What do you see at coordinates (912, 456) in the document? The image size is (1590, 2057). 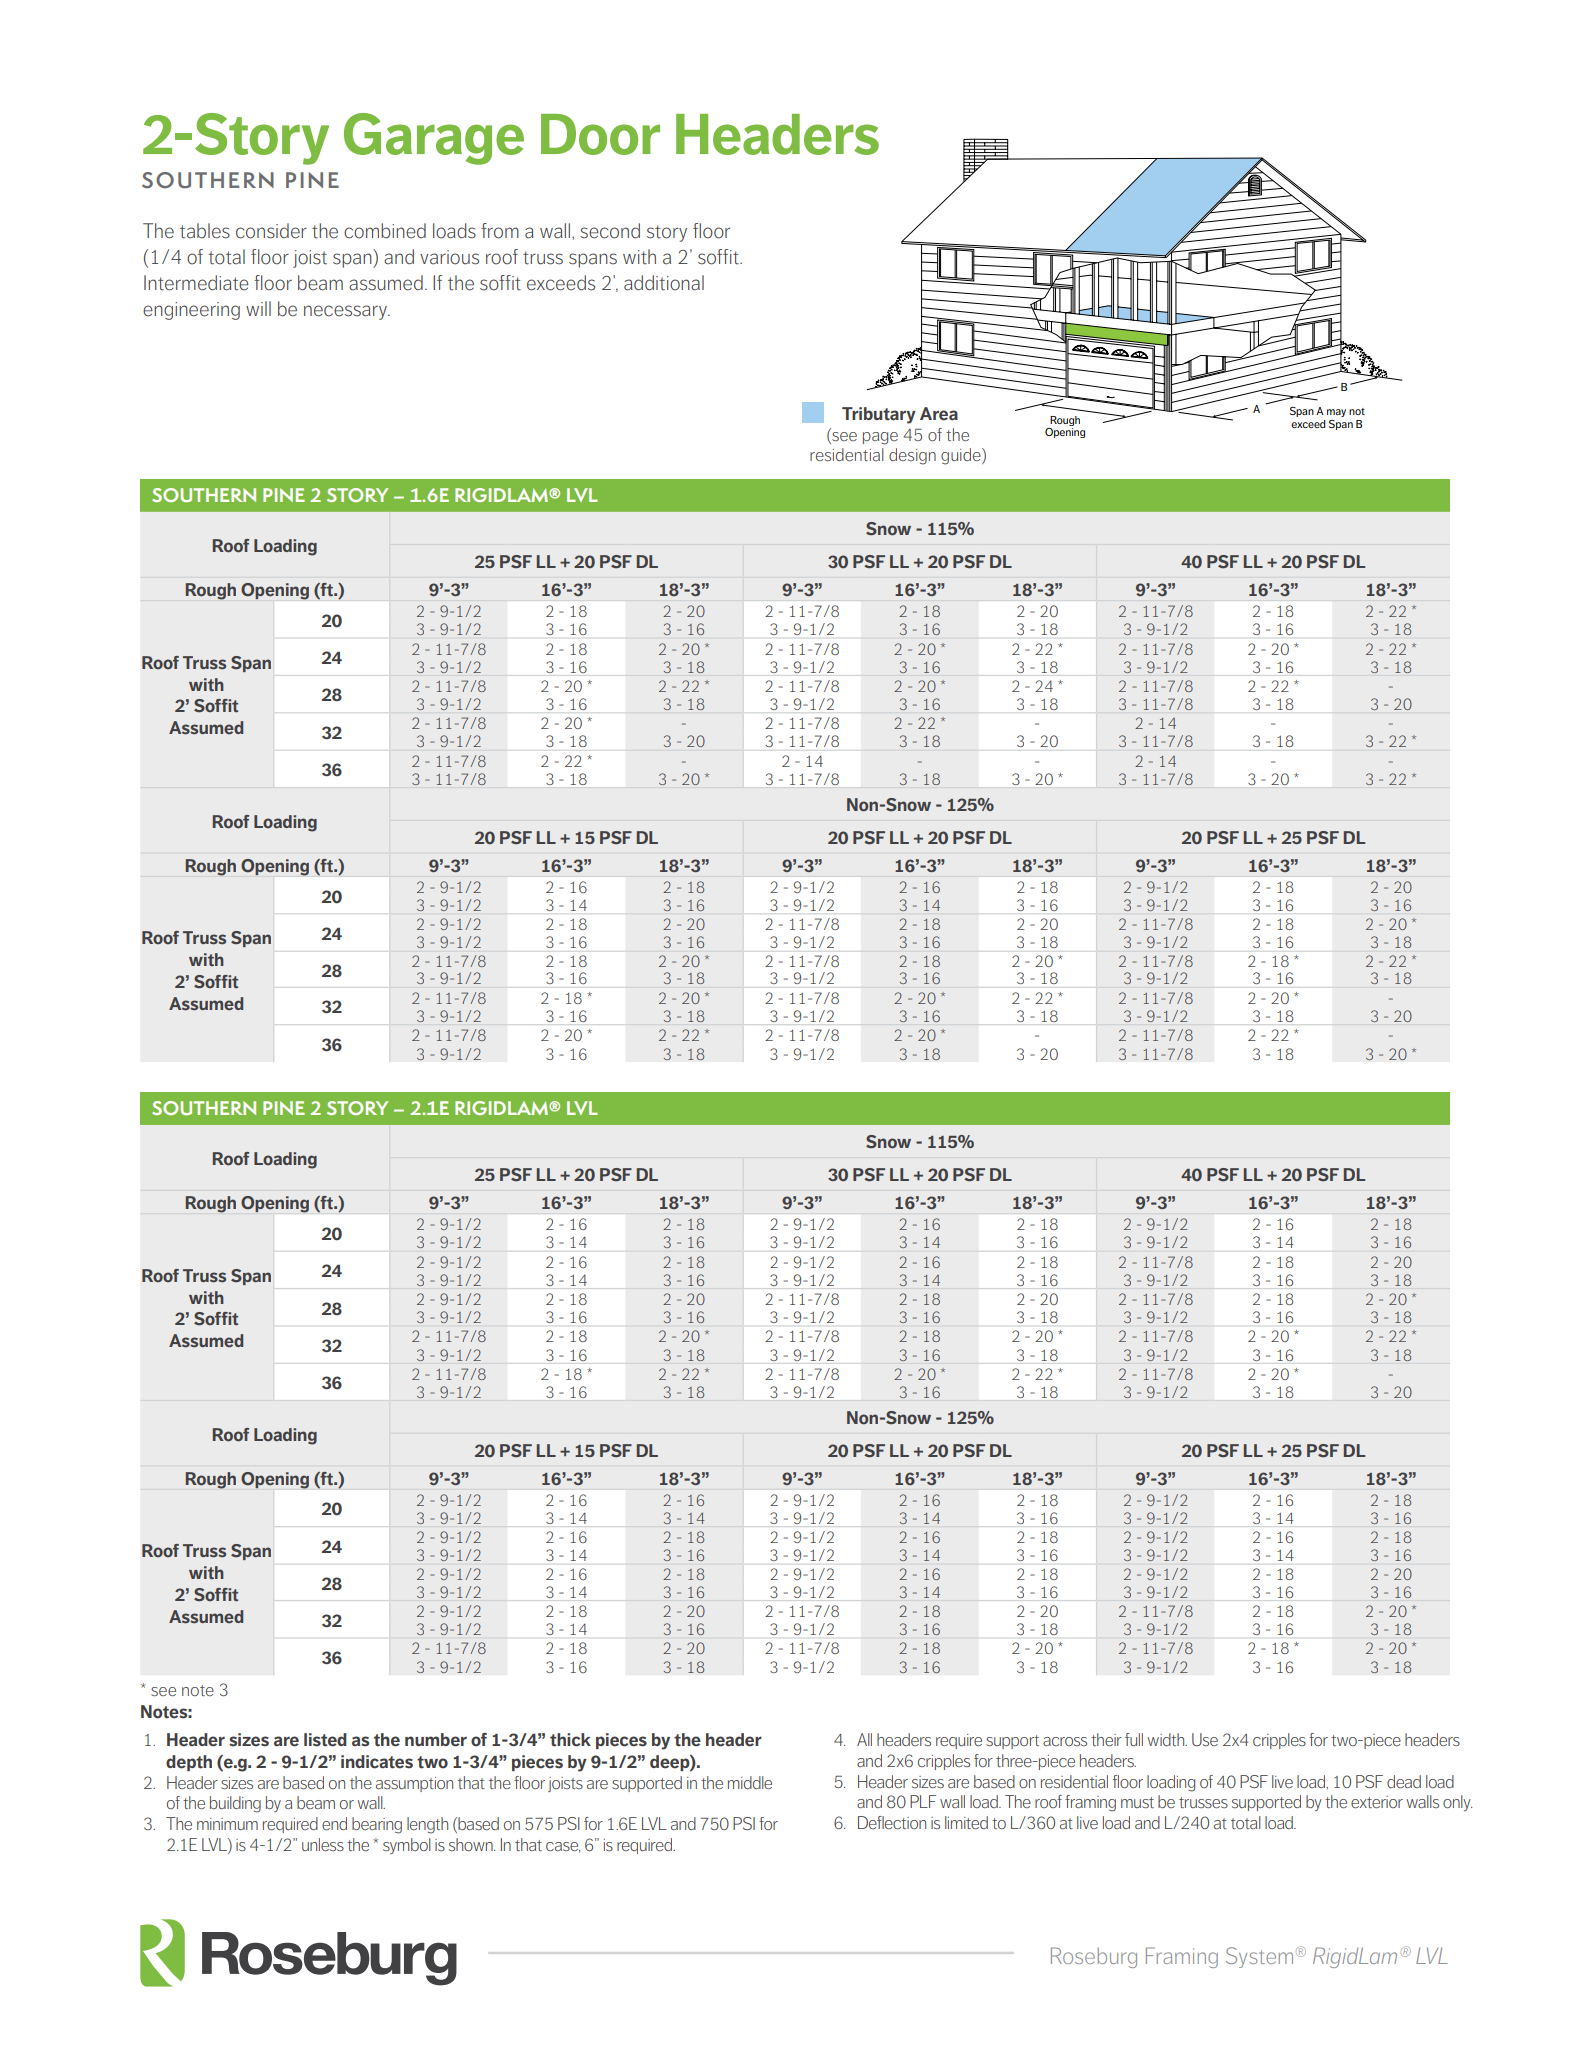 I see `design` at bounding box center [912, 456].
